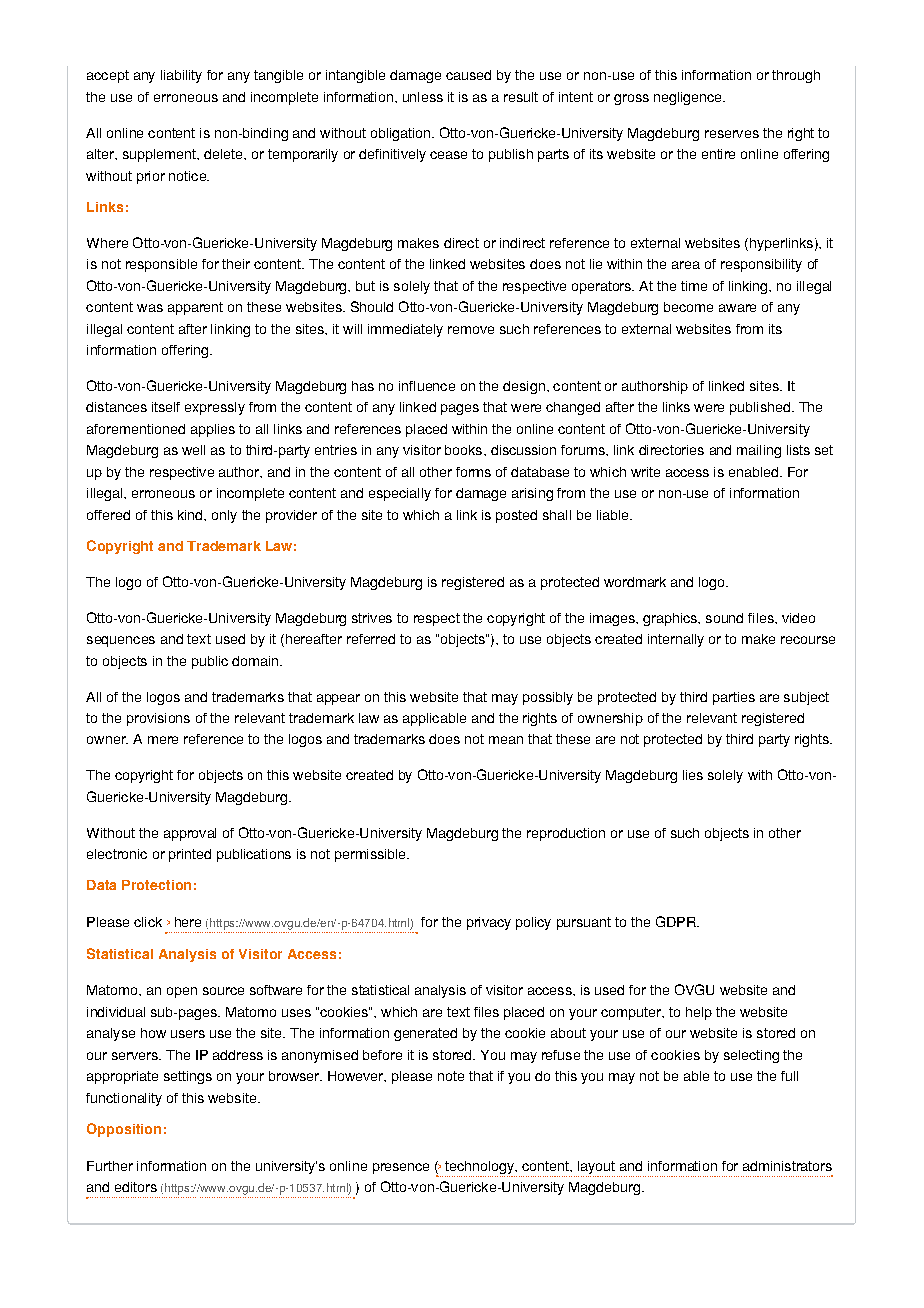  I want to click on approval, so click(190, 834).
